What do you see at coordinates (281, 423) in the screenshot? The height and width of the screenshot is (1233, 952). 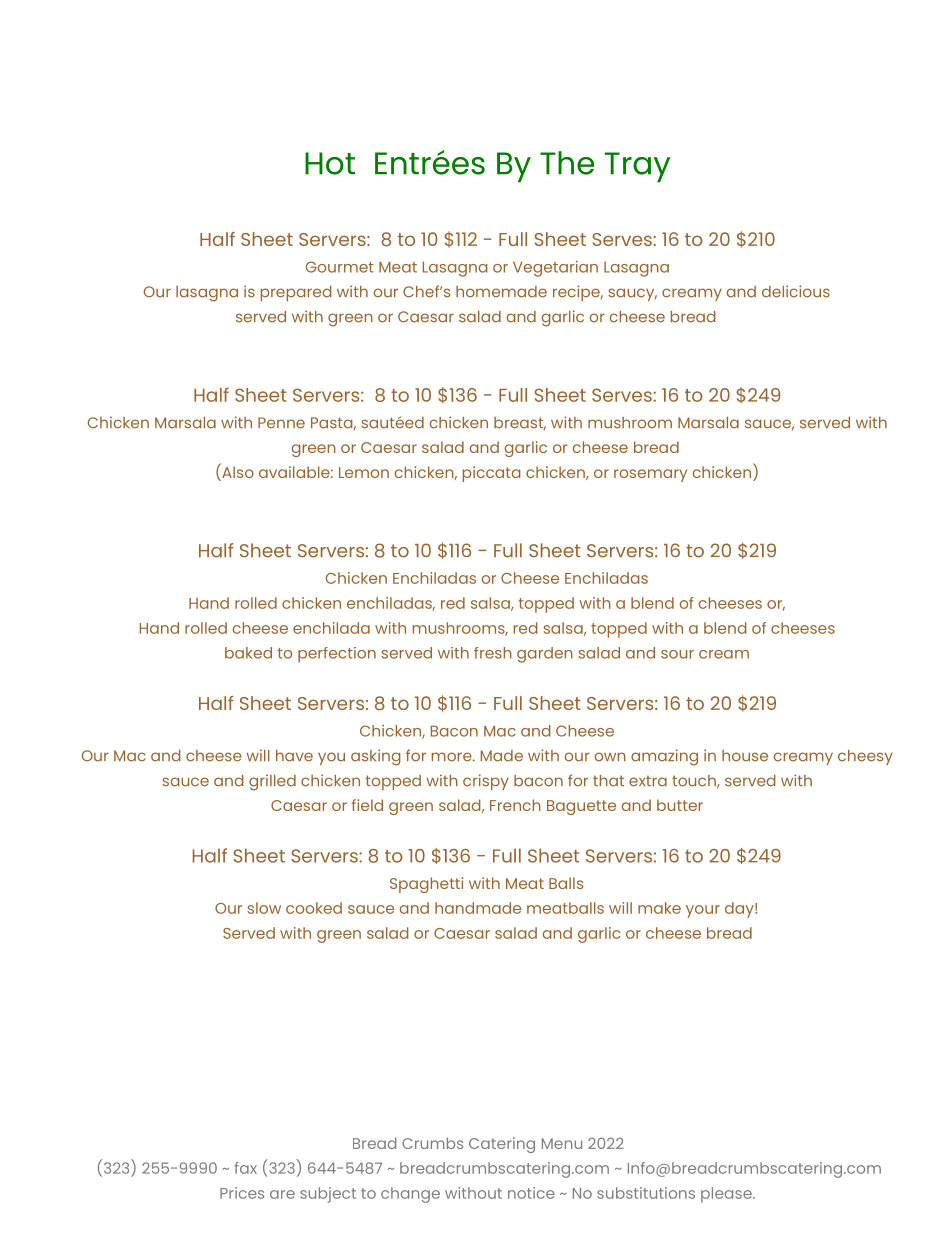 I see `Penne` at bounding box center [281, 423].
